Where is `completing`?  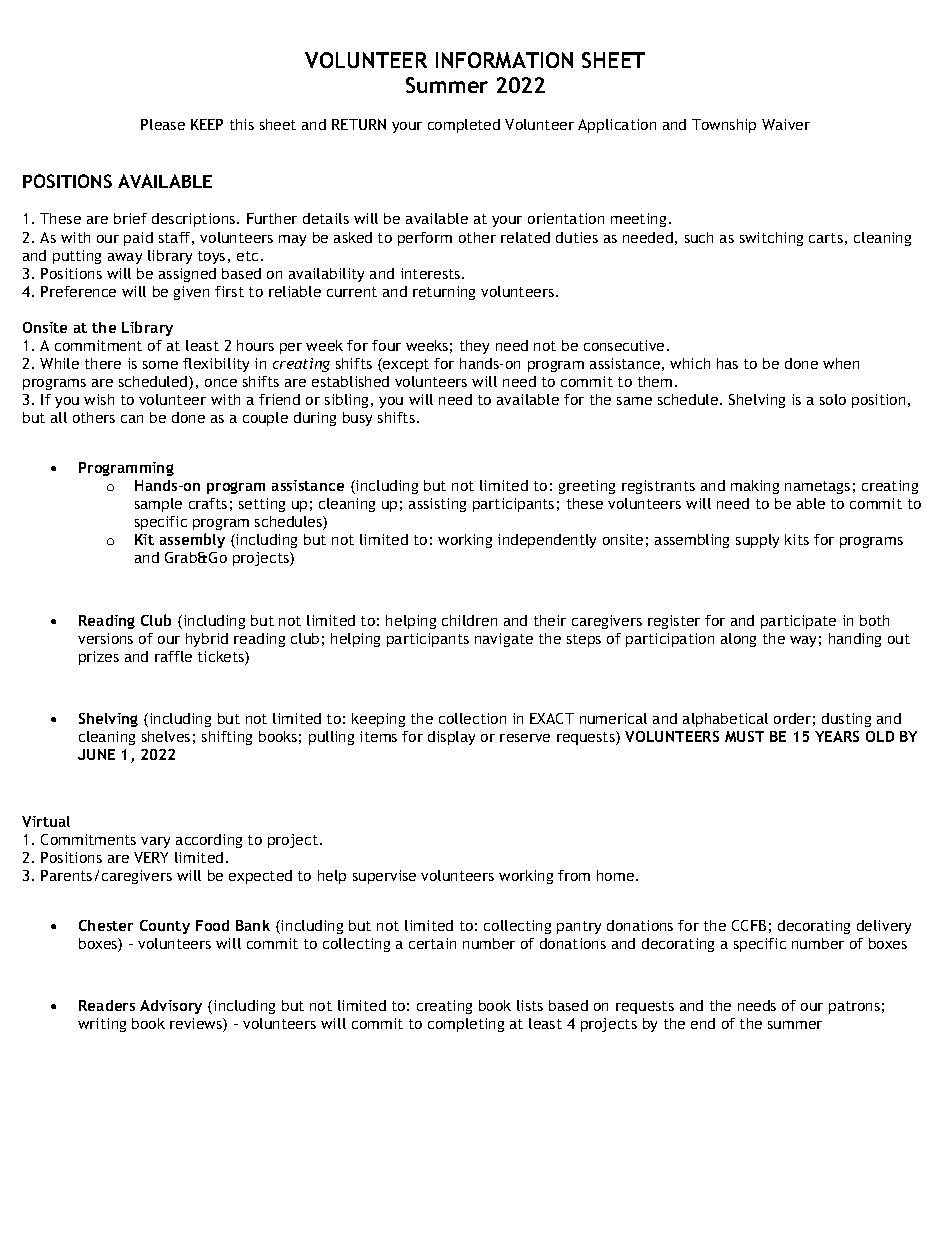 completing is located at coordinates (466, 1025).
